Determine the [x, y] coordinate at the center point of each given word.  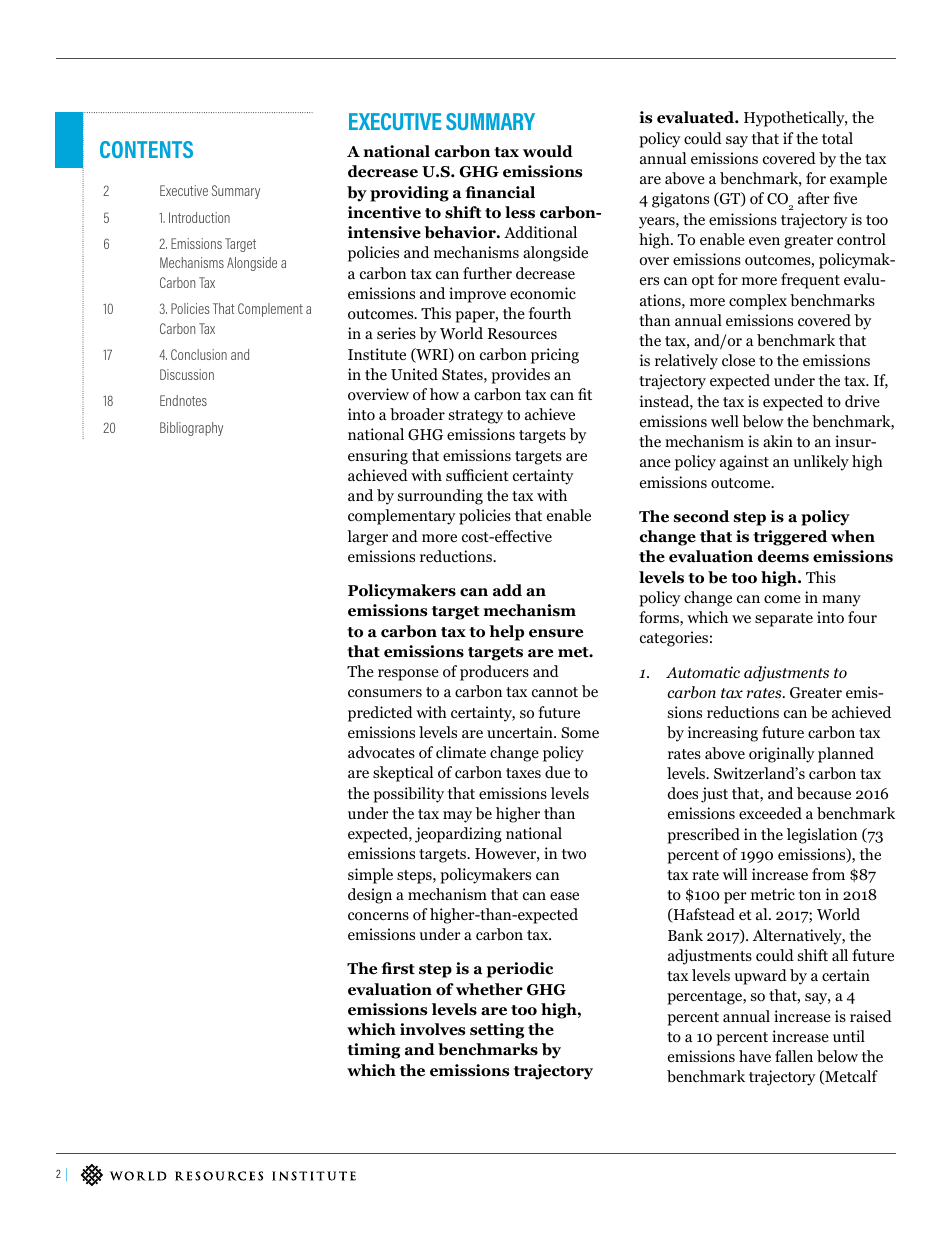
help [506, 633]
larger [367, 538]
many [841, 601]
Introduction [199, 217]
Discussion [187, 374]
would [548, 151]
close [738, 360]
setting [497, 1031]
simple [370, 876]
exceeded [770, 813]
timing [373, 1051]
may [457, 817]
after [814, 198]
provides [520, 376]
